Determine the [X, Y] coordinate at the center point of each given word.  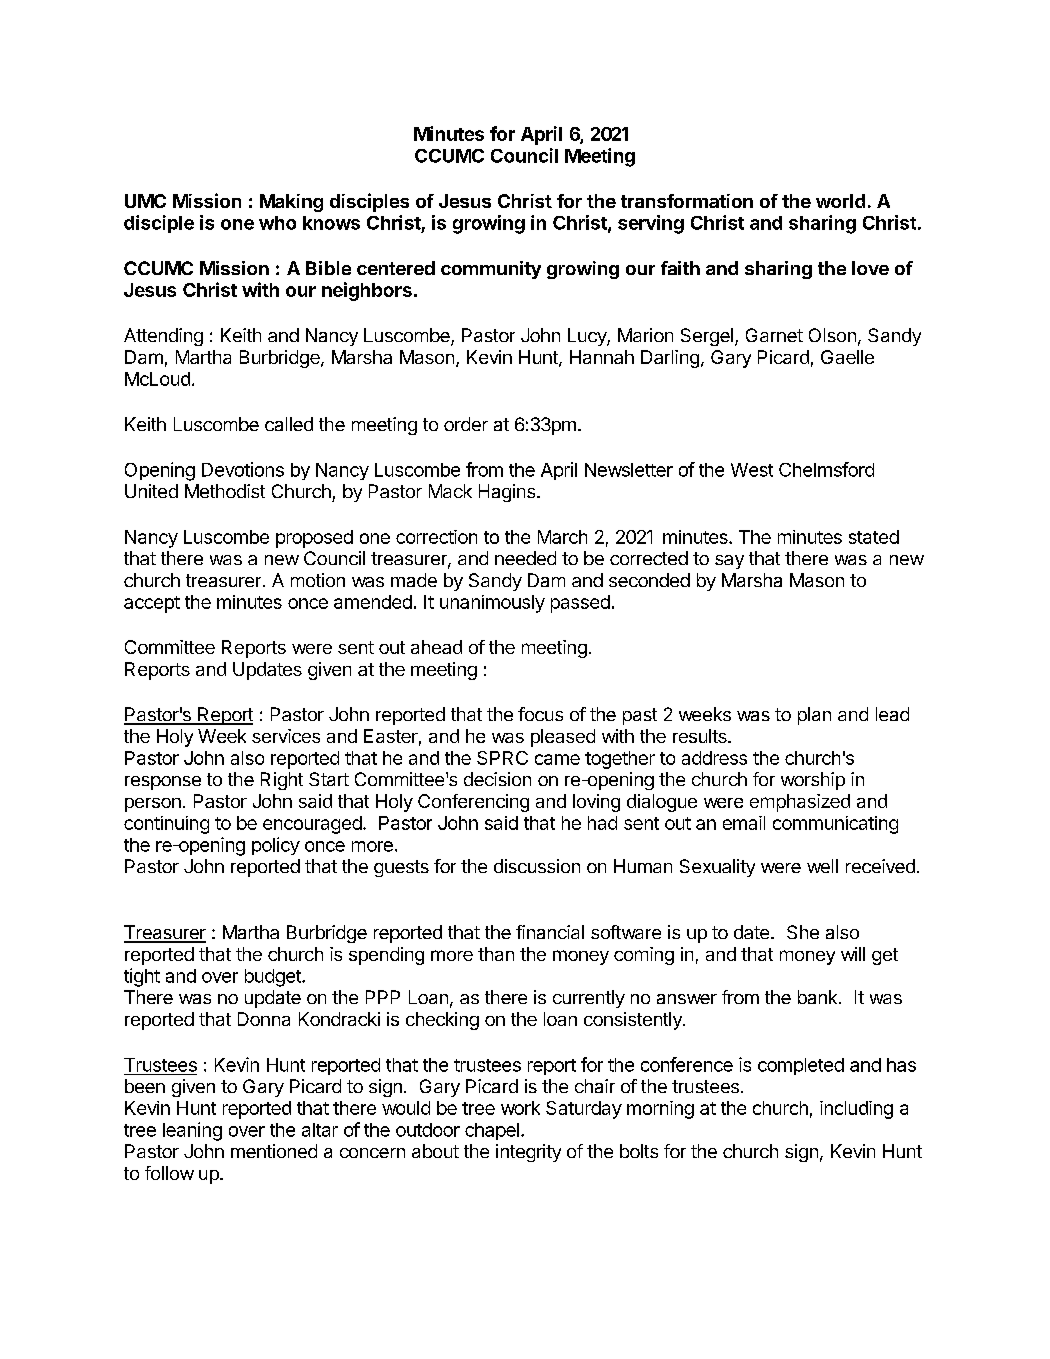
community [491, 270]
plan [814, 716]
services [286, 736]
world [840, 201]
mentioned [274, 1151]
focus [540, 714]
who [277, 223]
